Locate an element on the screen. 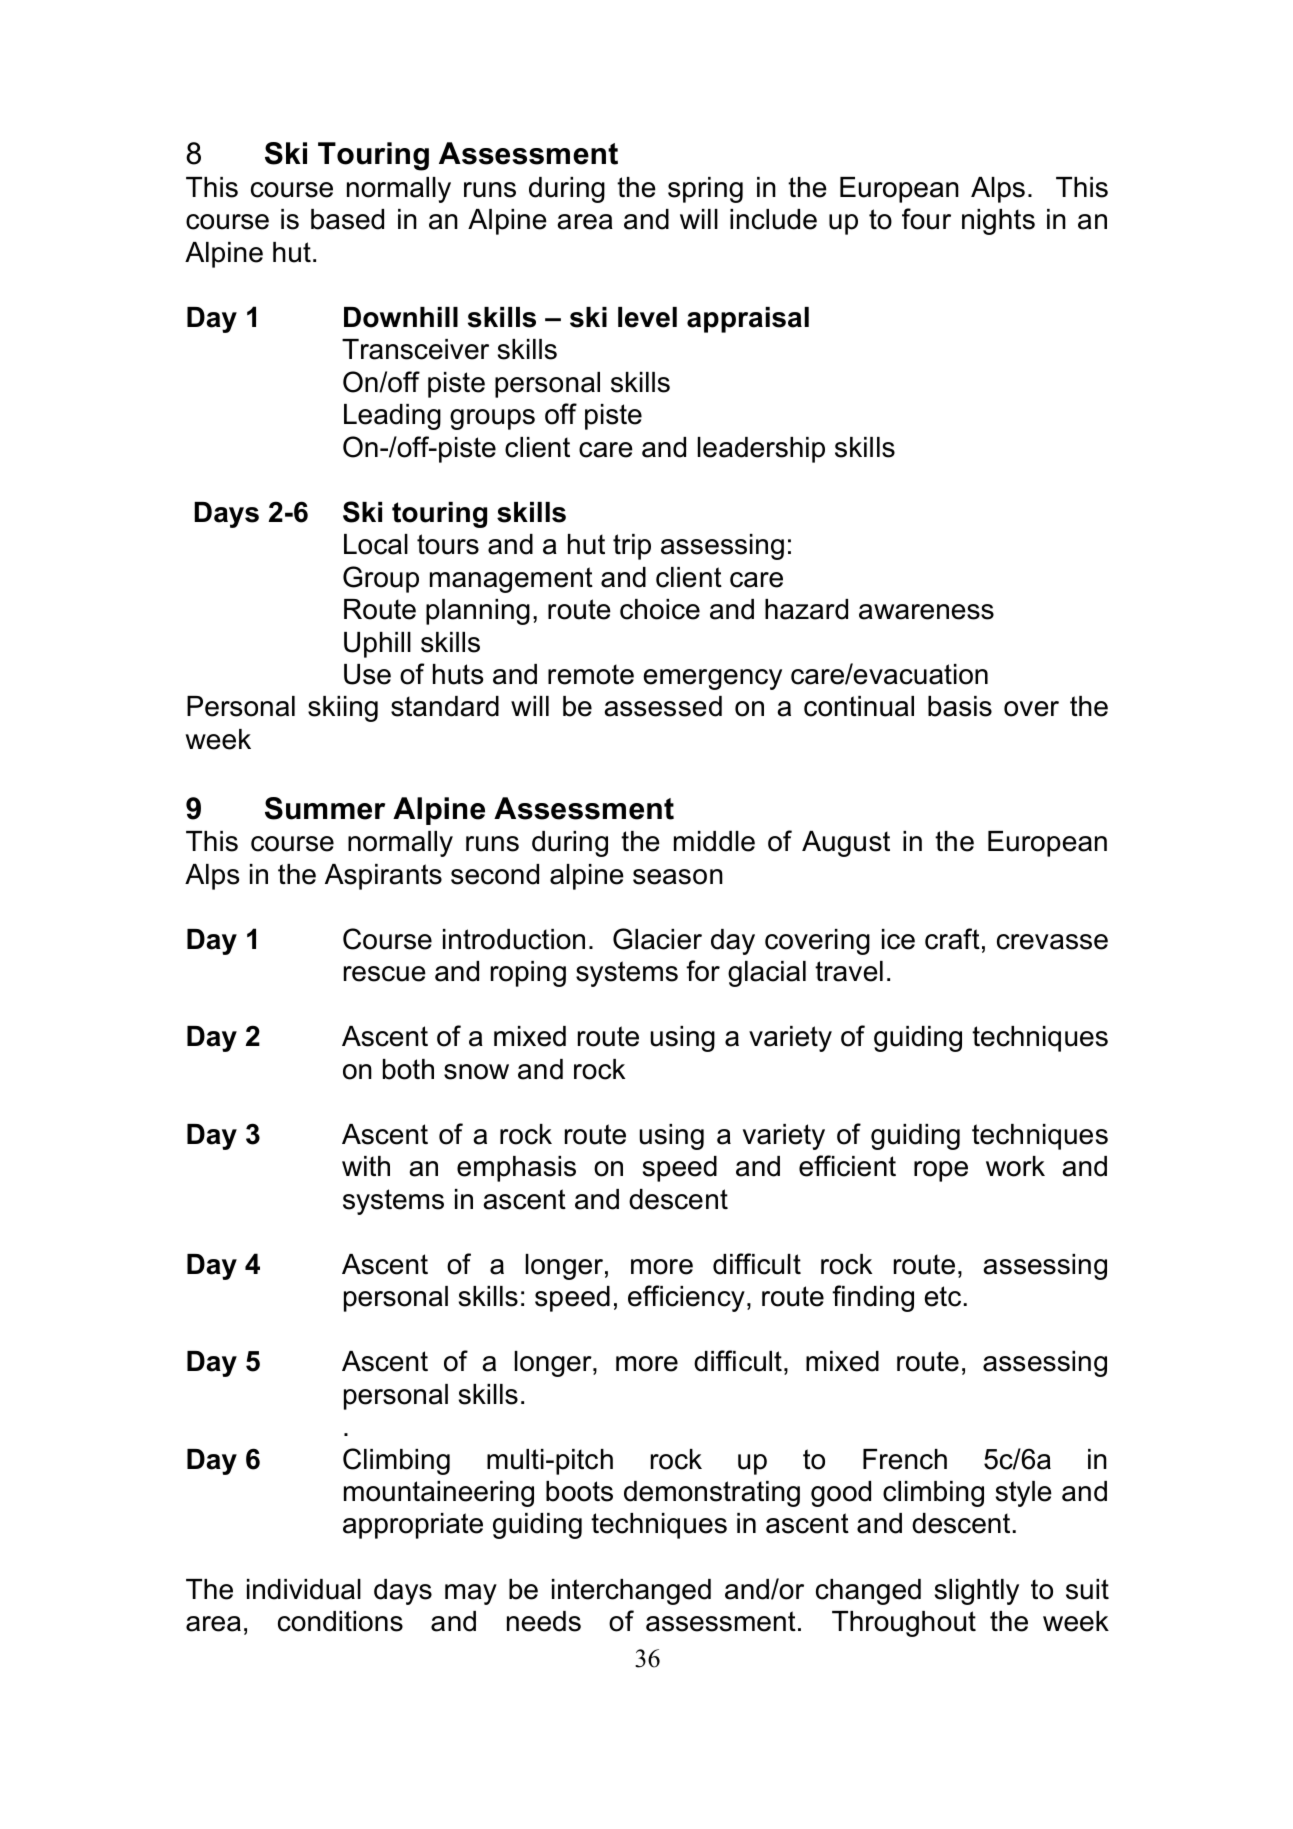 Image resolution: width=1293 pixels, height=1829 pixels. Aspirants is located at coordinates (383, 877).
